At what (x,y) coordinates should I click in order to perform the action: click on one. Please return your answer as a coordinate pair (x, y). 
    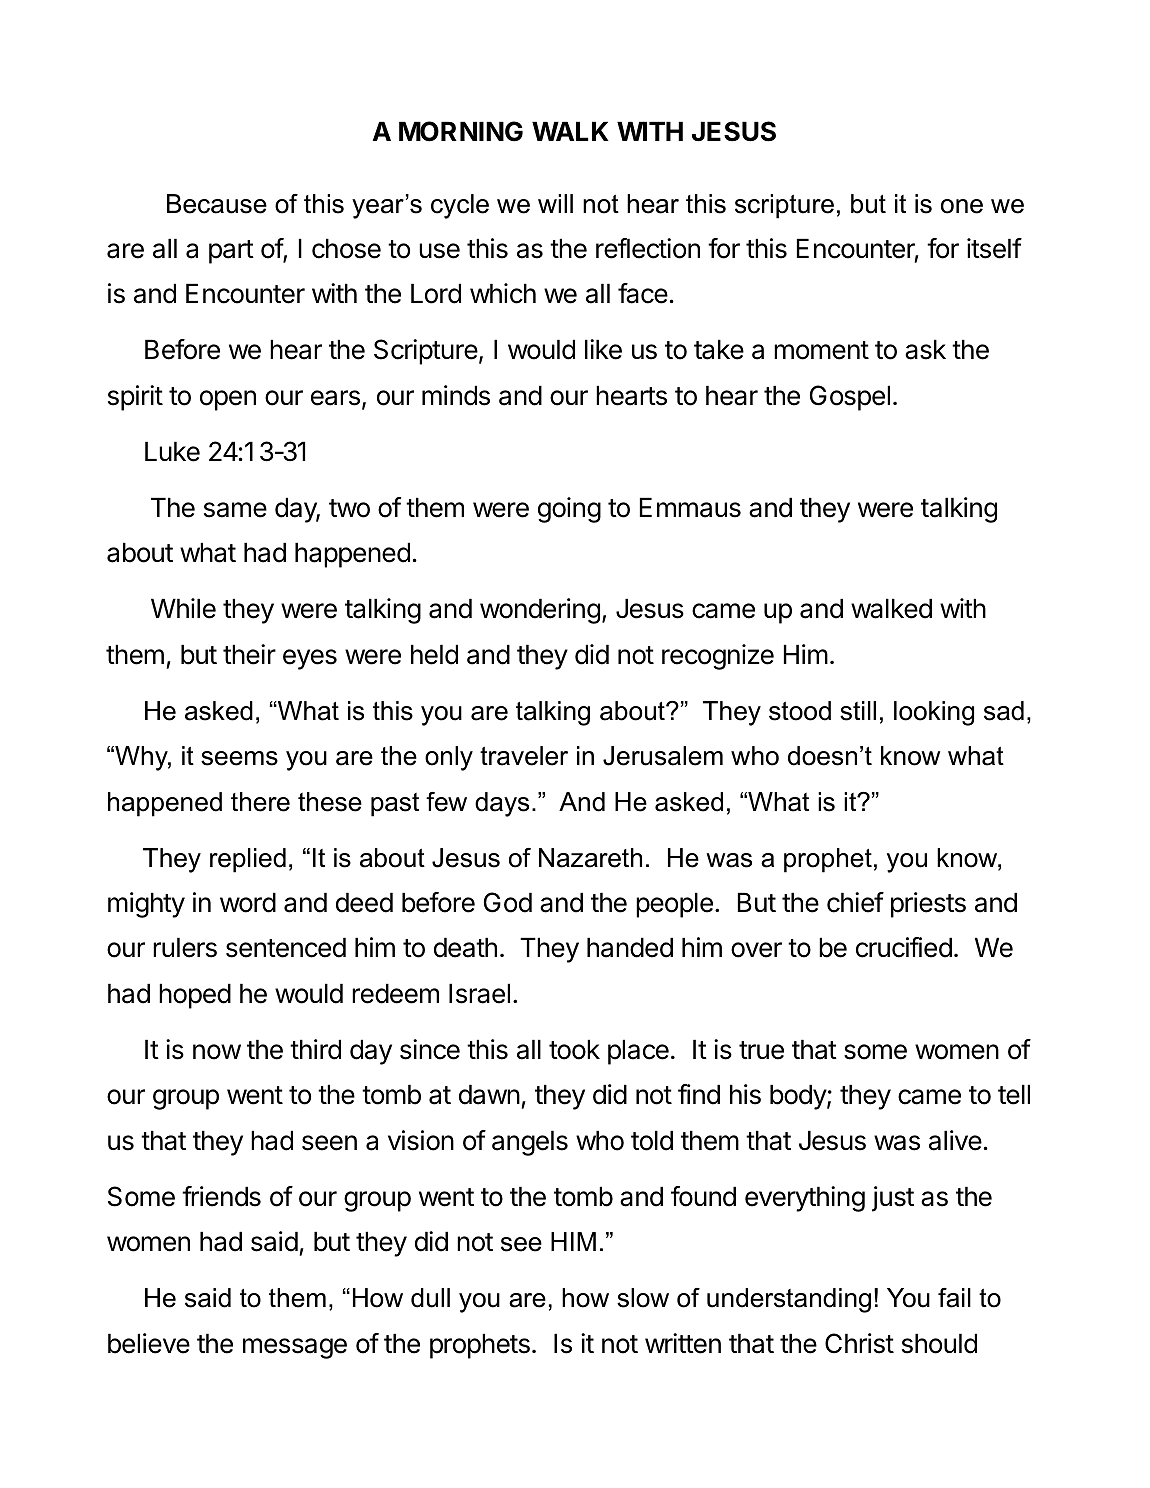
    Looking at the image, I should click on (962, 206).
